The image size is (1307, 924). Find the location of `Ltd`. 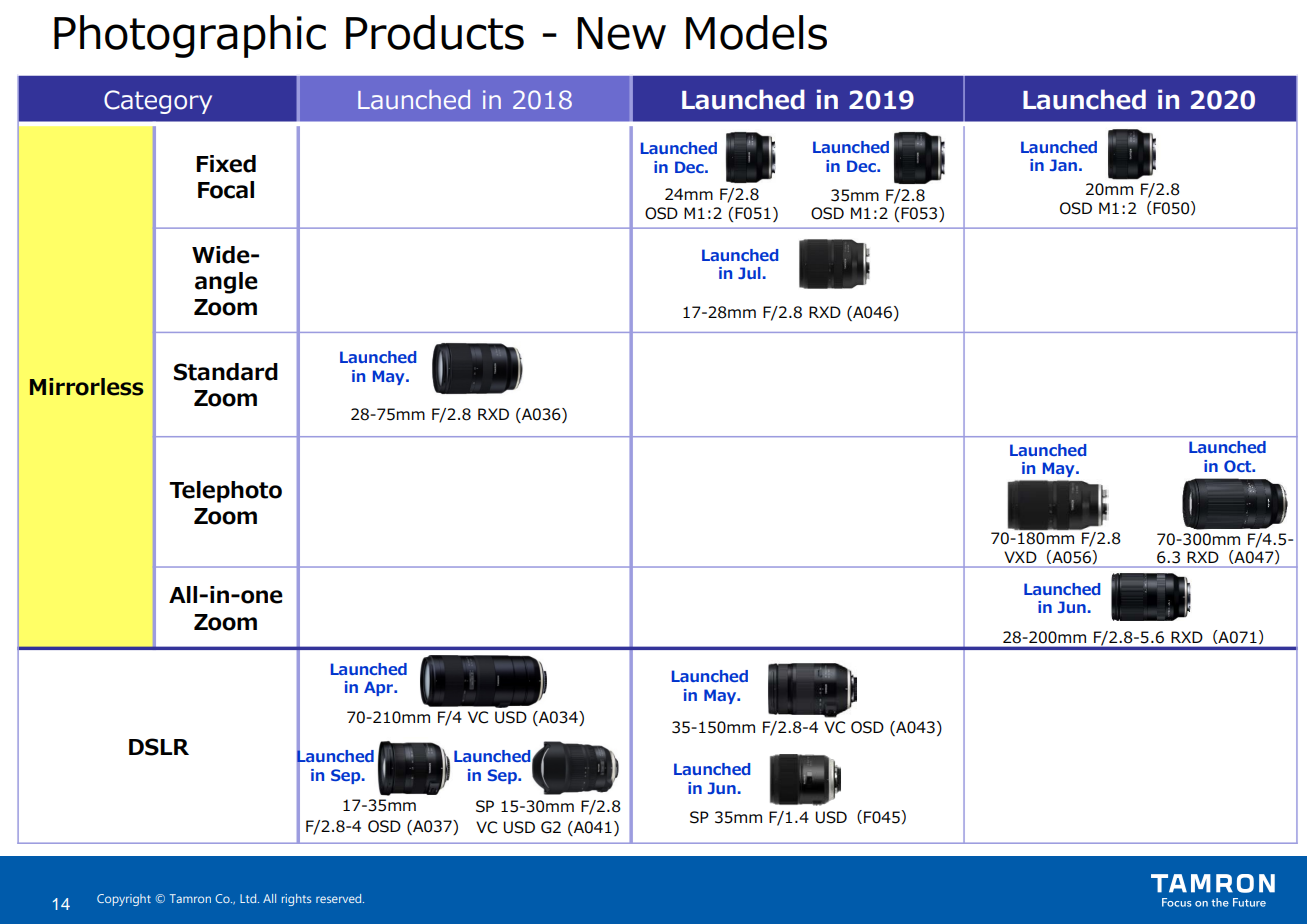

Ltd is located at coordinates (249, 898).
